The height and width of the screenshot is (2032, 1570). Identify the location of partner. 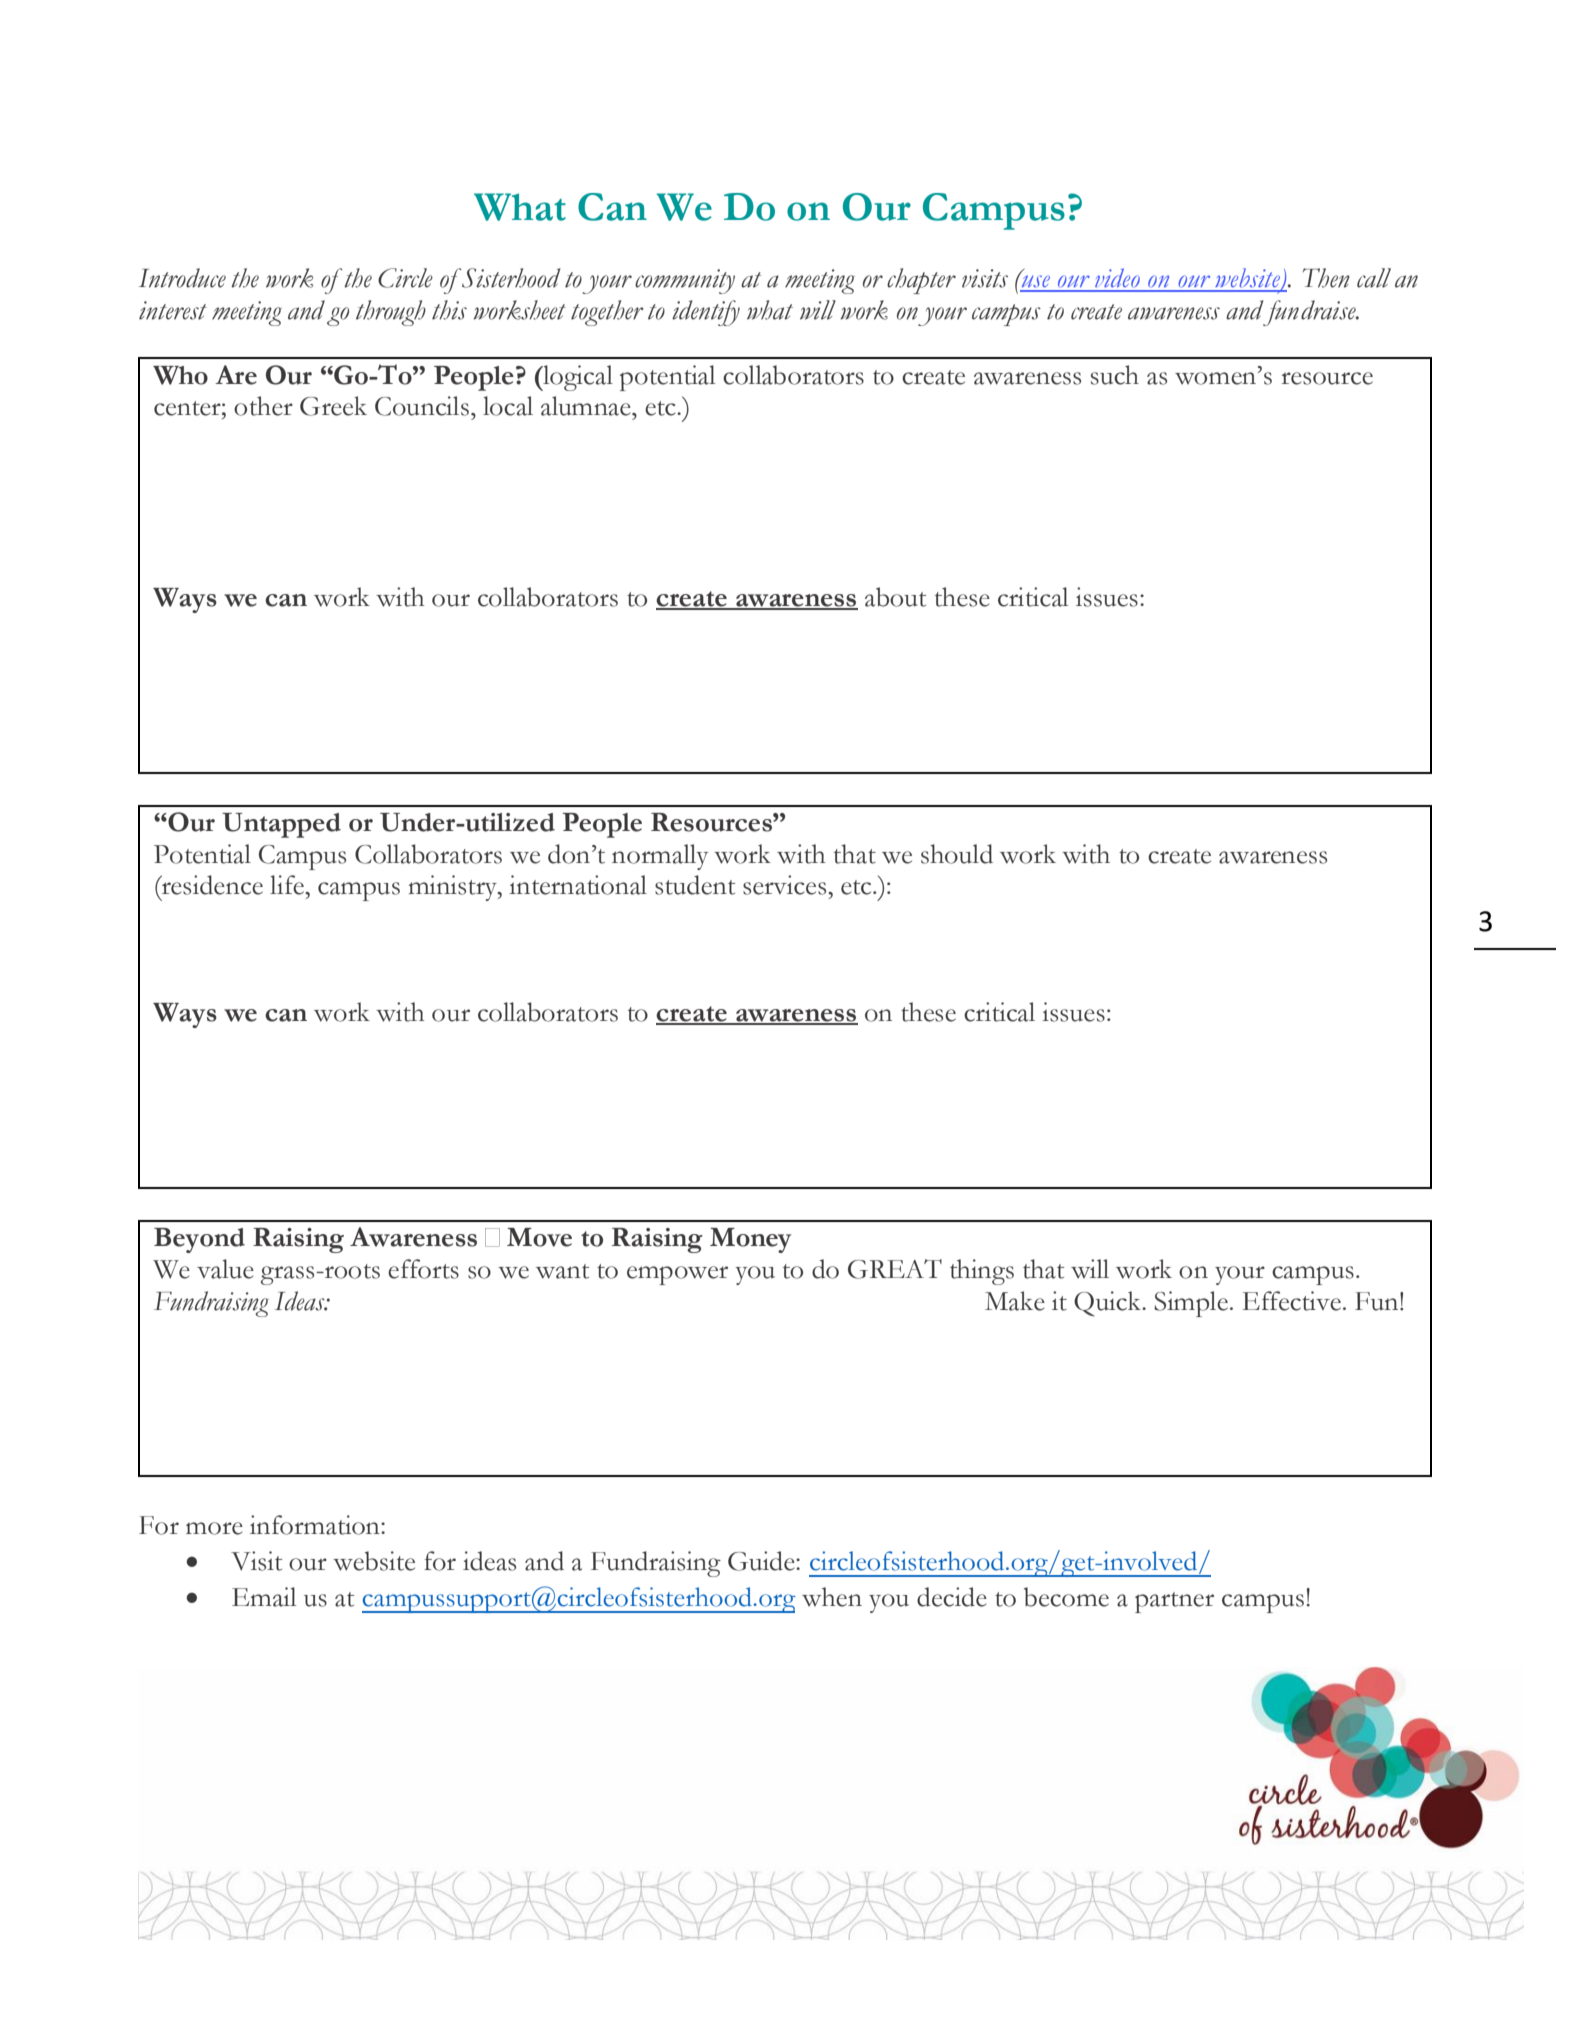
(1174, 1602).
